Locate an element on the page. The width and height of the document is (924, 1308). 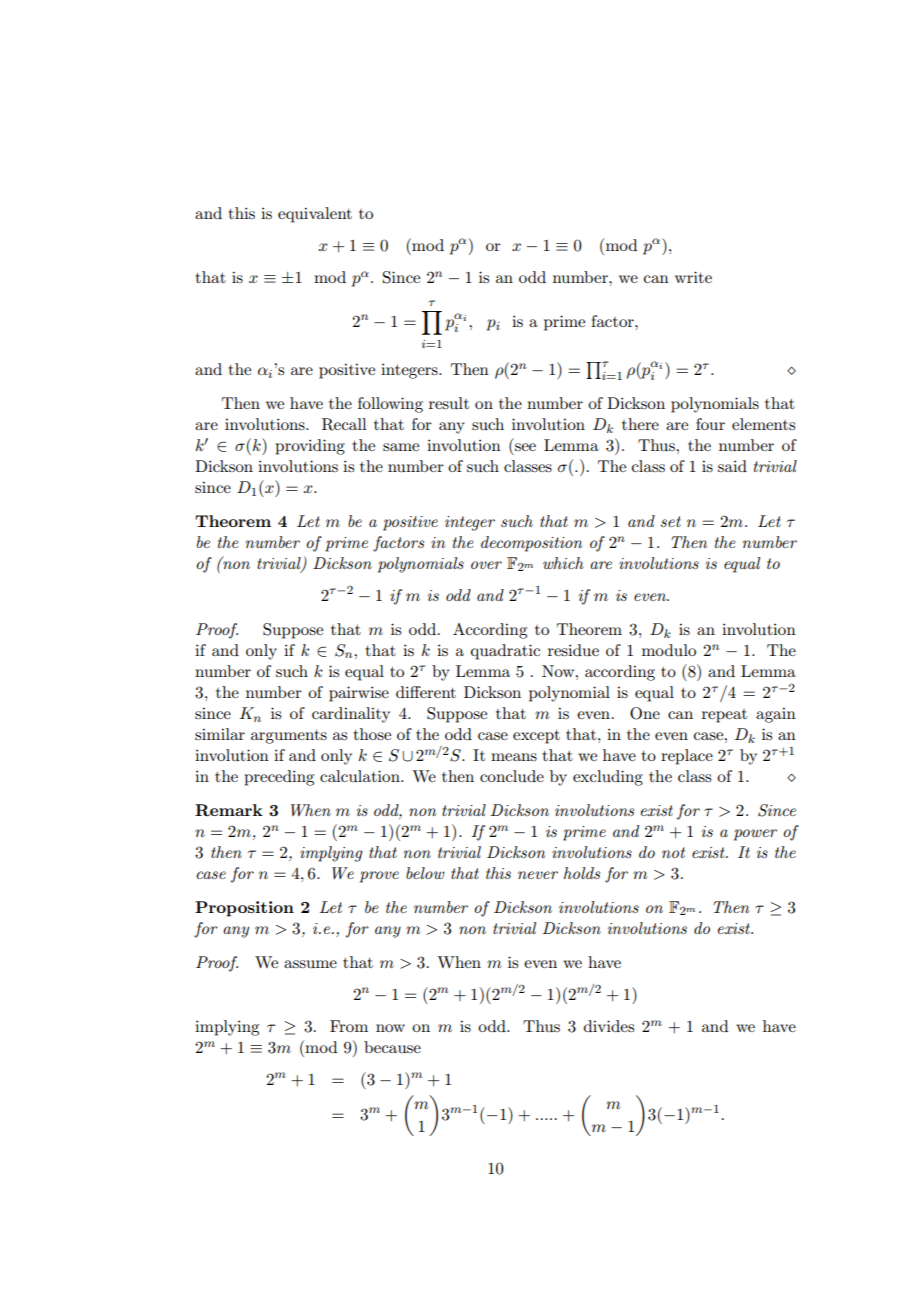
write is located at coordinates (693, 277).
